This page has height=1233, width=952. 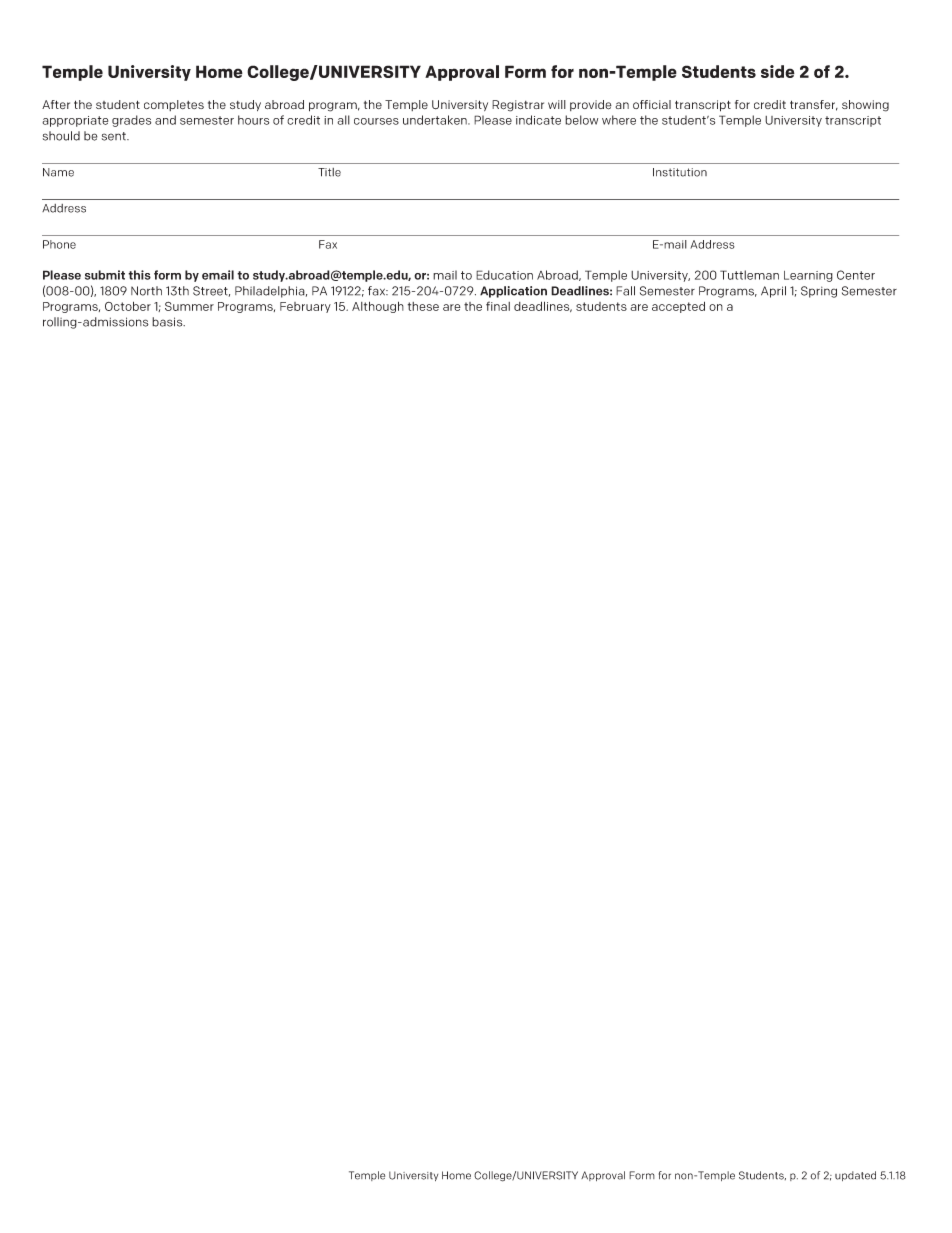 What do you see at coordinates (773, 292) in the page?
I see `April` at bounding box center [773, 292].
